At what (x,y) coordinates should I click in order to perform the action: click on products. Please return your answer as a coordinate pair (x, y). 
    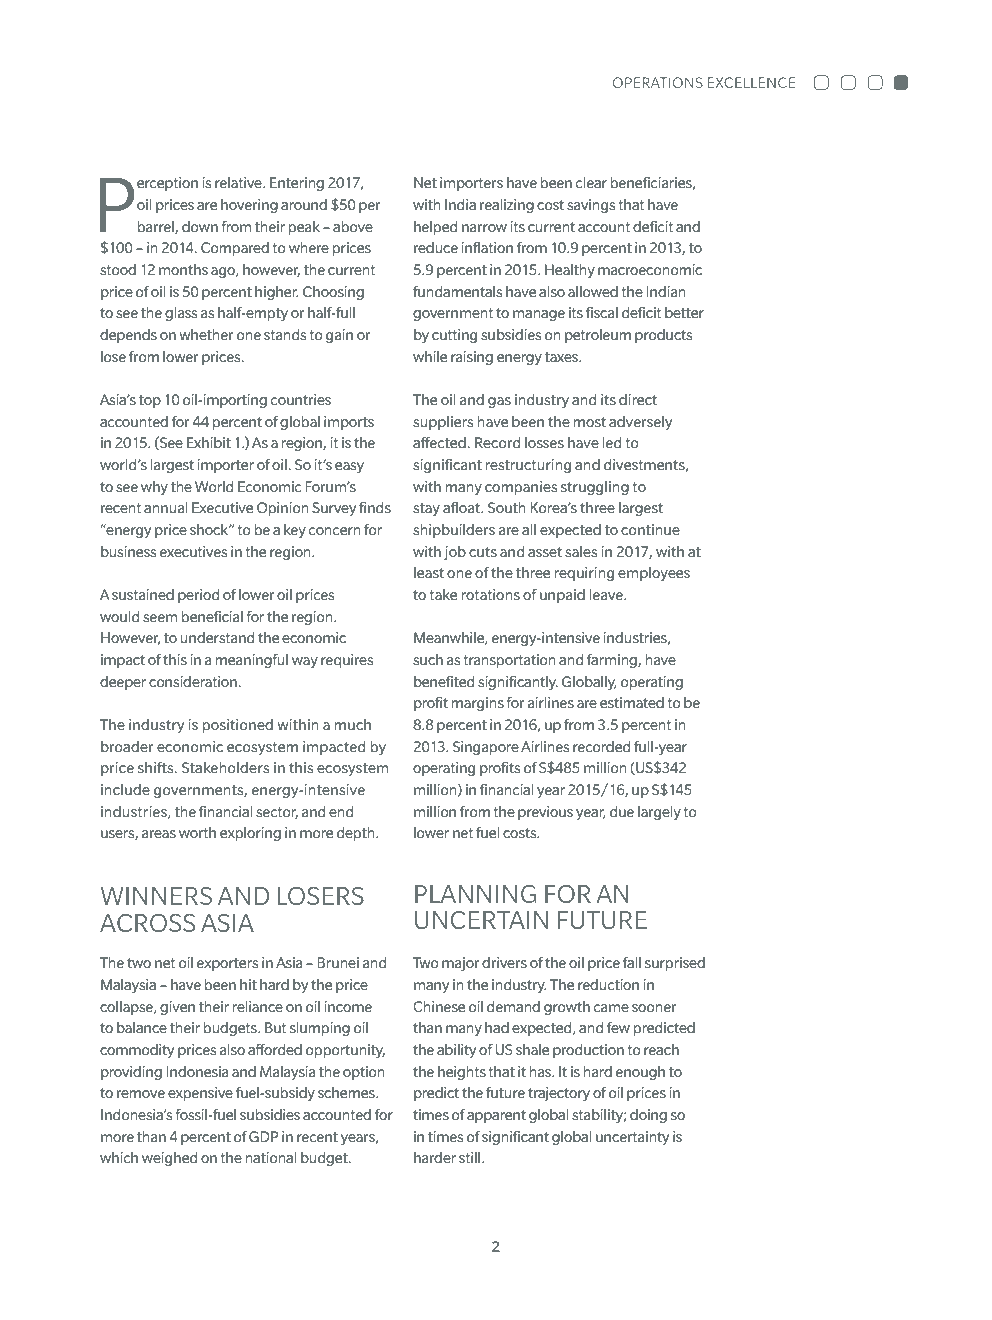
    Looking at the image, I should click on (663, 336).
